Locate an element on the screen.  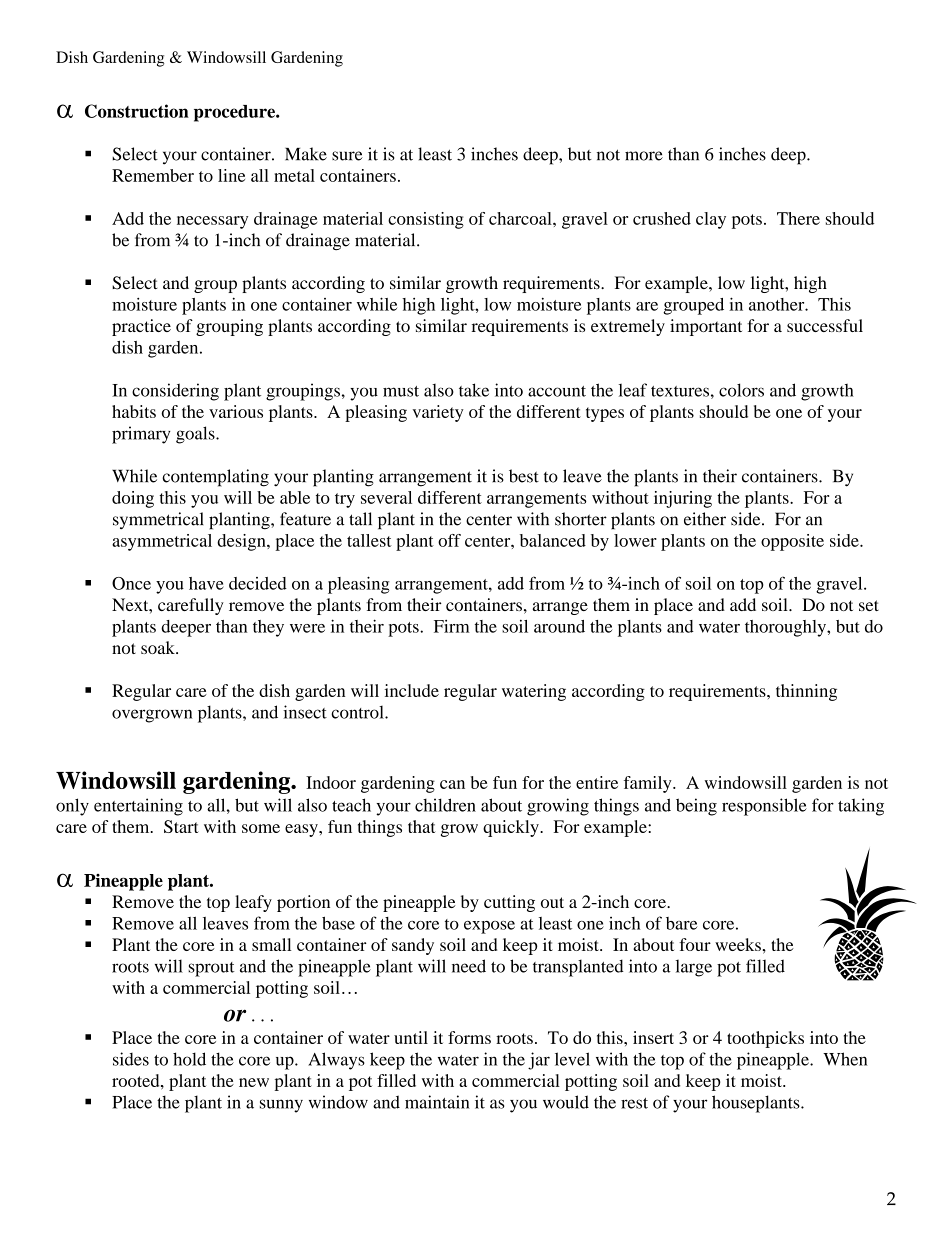
hold is located at coordinates (189, 1059).
